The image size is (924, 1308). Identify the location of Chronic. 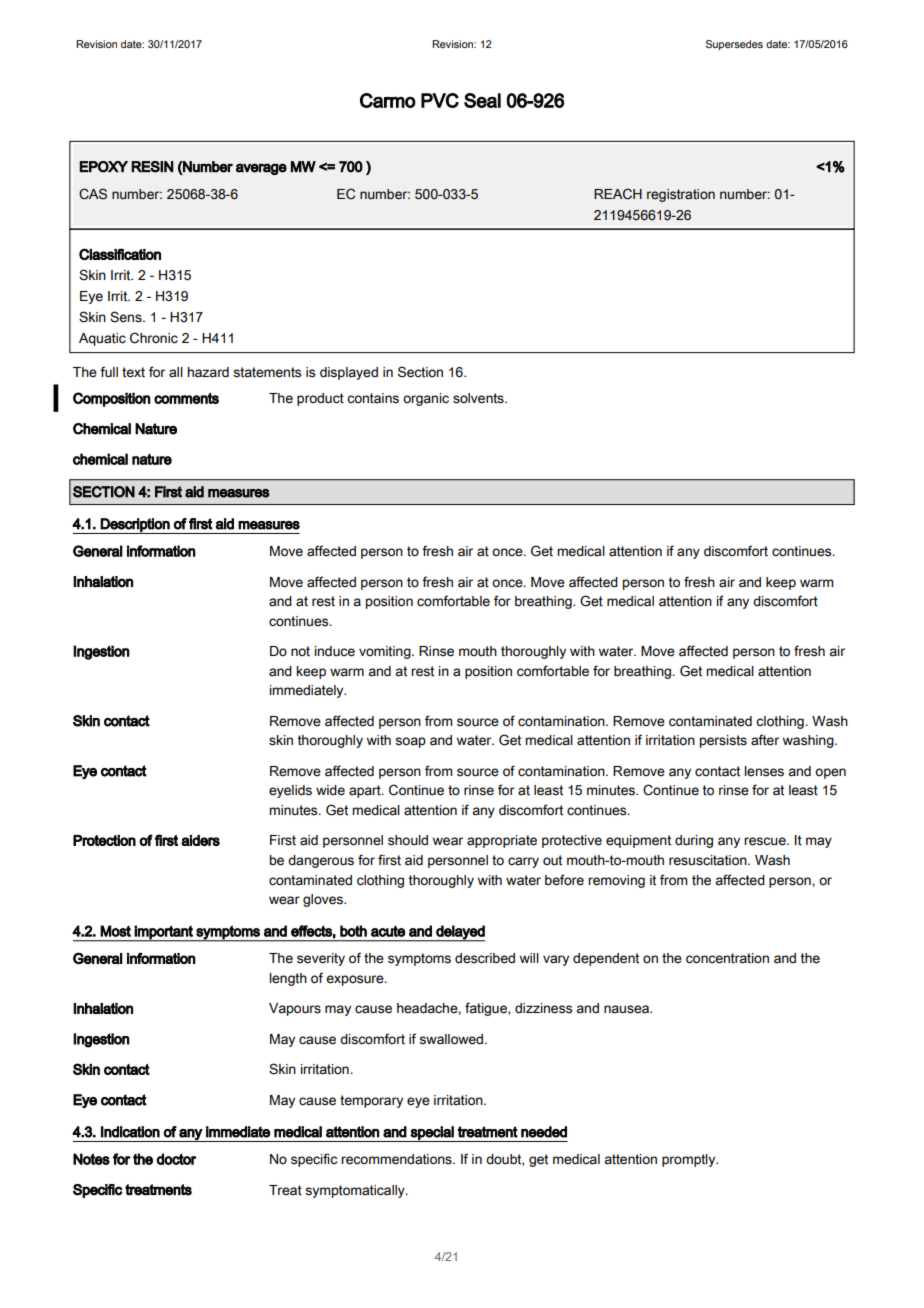
(154, 338).
